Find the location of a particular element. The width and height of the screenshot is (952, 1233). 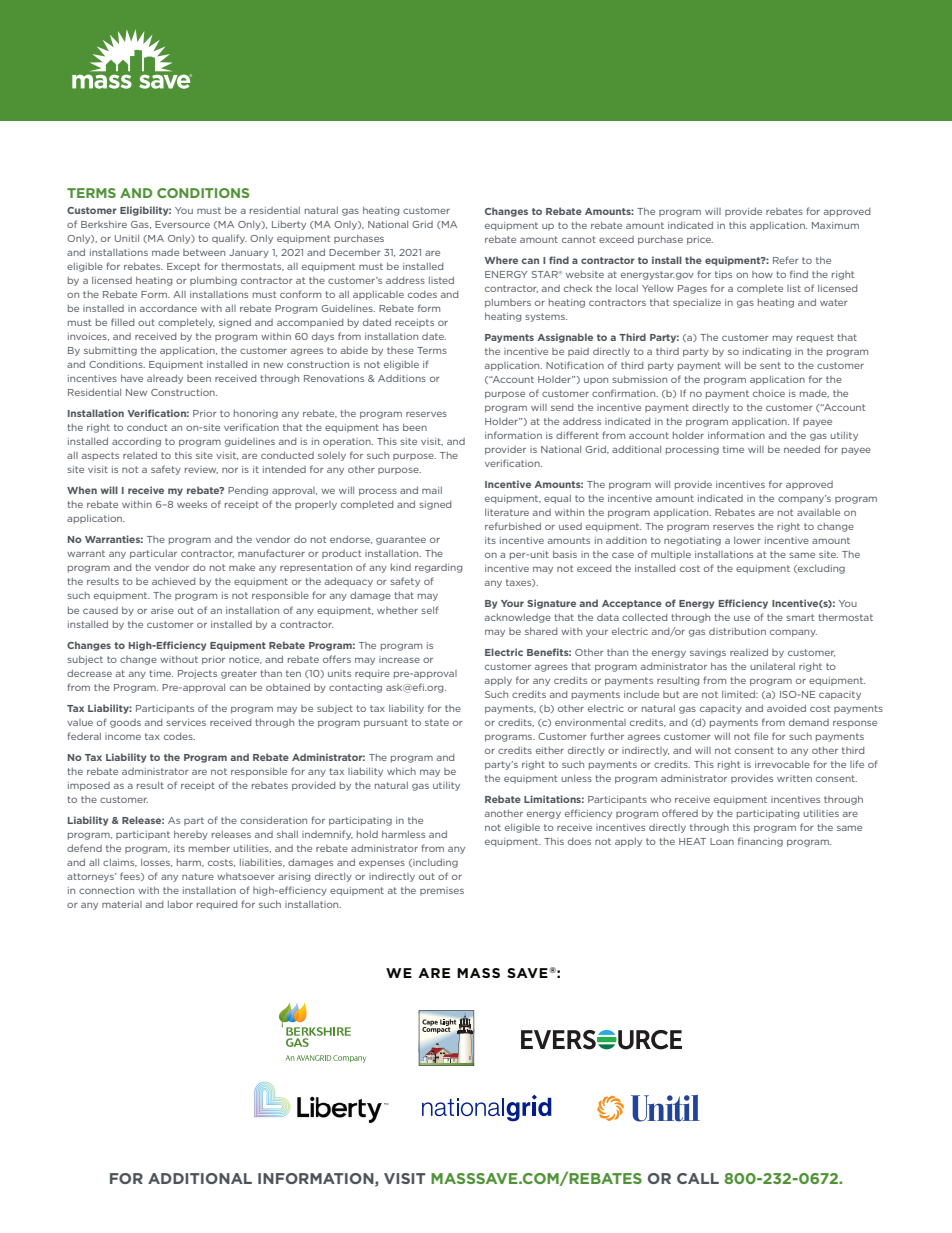

Except is located at coordinates (183, 267).
